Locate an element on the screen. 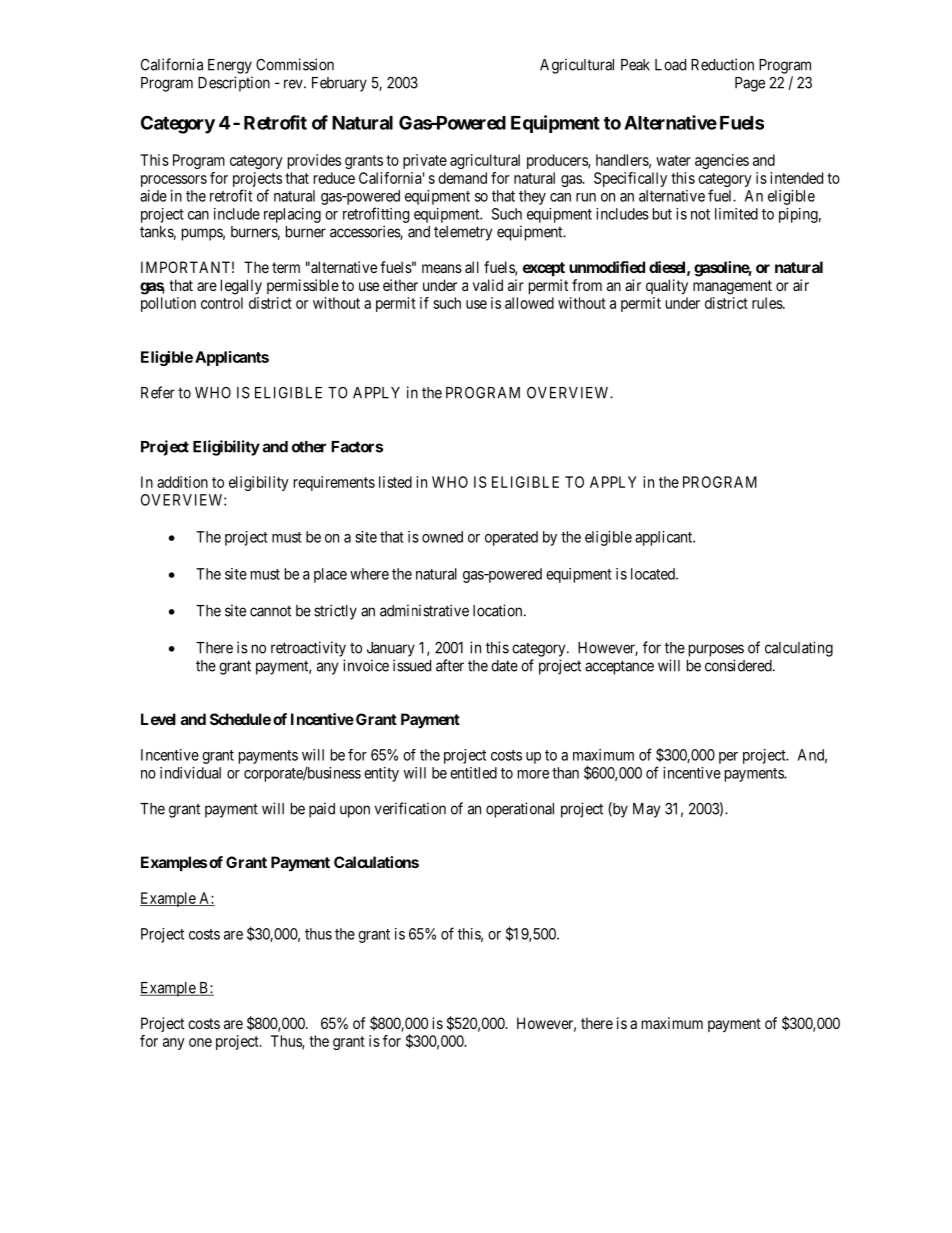 Image resolution: width=952 pixels, height=1233 pixels. Level is located at coordinates (158, 719).
